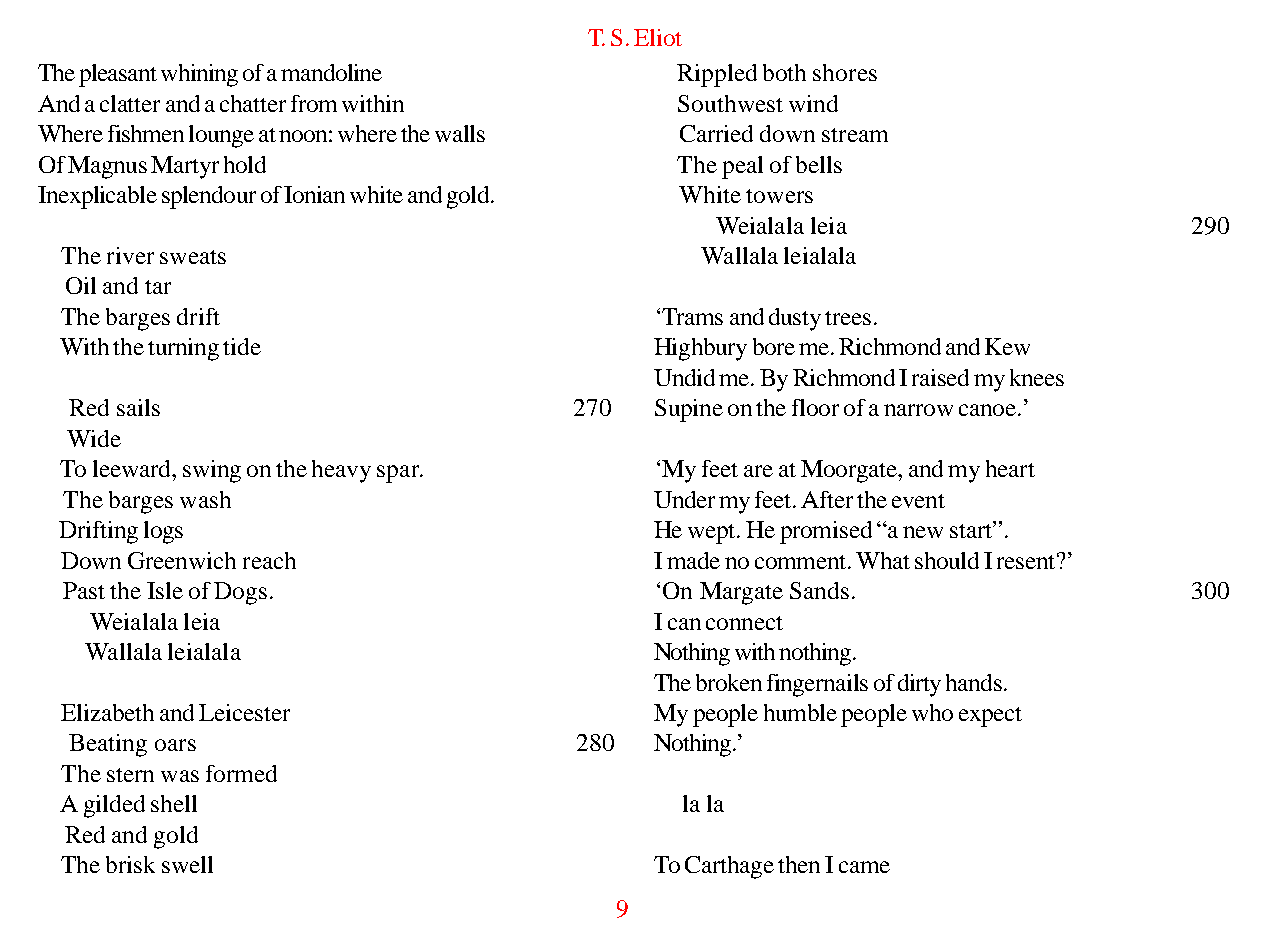 This page has width=1270, height=952. What do you see at coordinates (845, 72) in the page?
I see `shores` at bounding box center [845, 72].
